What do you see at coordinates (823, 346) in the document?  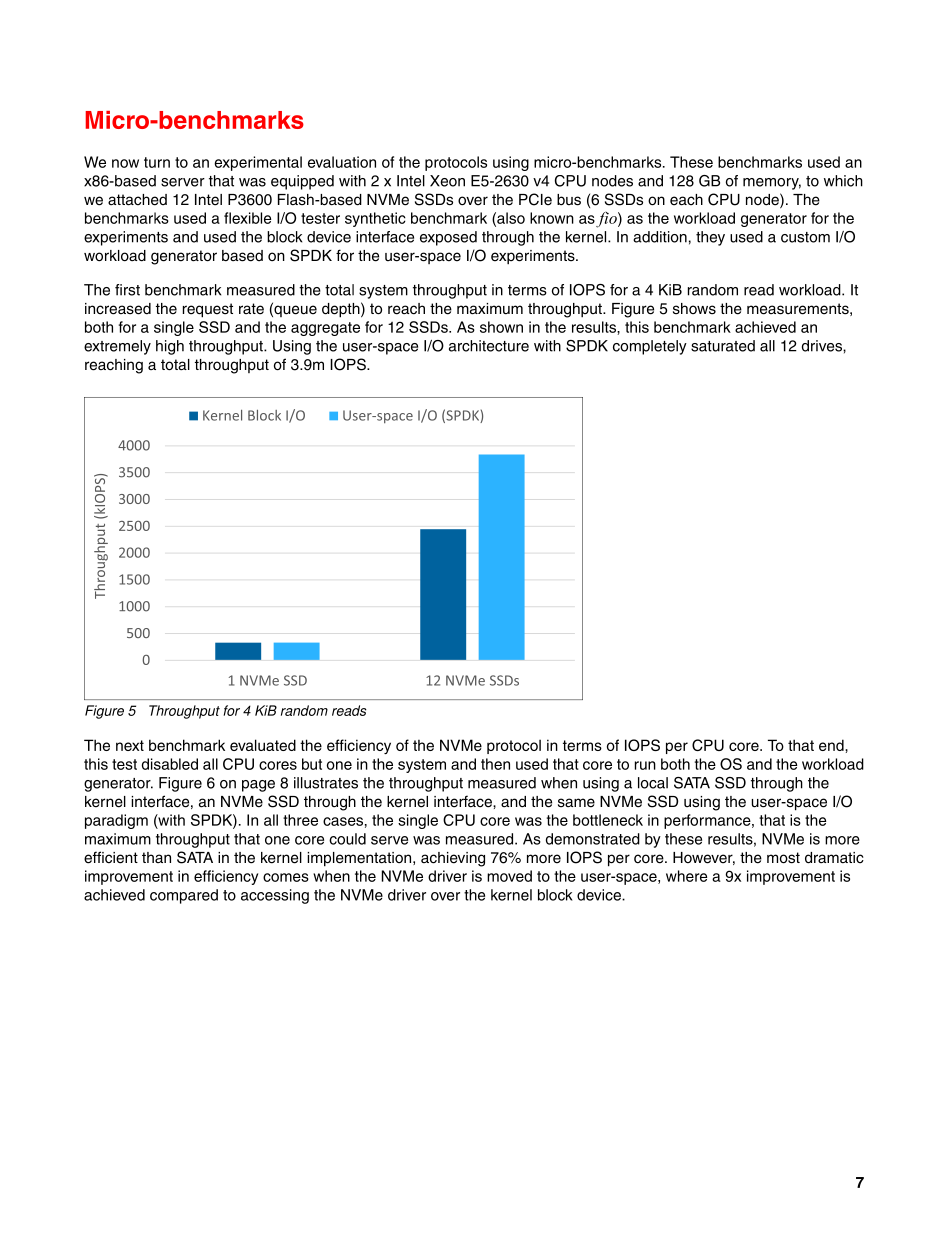 I see `drives` at bounding box center [823, 346].
